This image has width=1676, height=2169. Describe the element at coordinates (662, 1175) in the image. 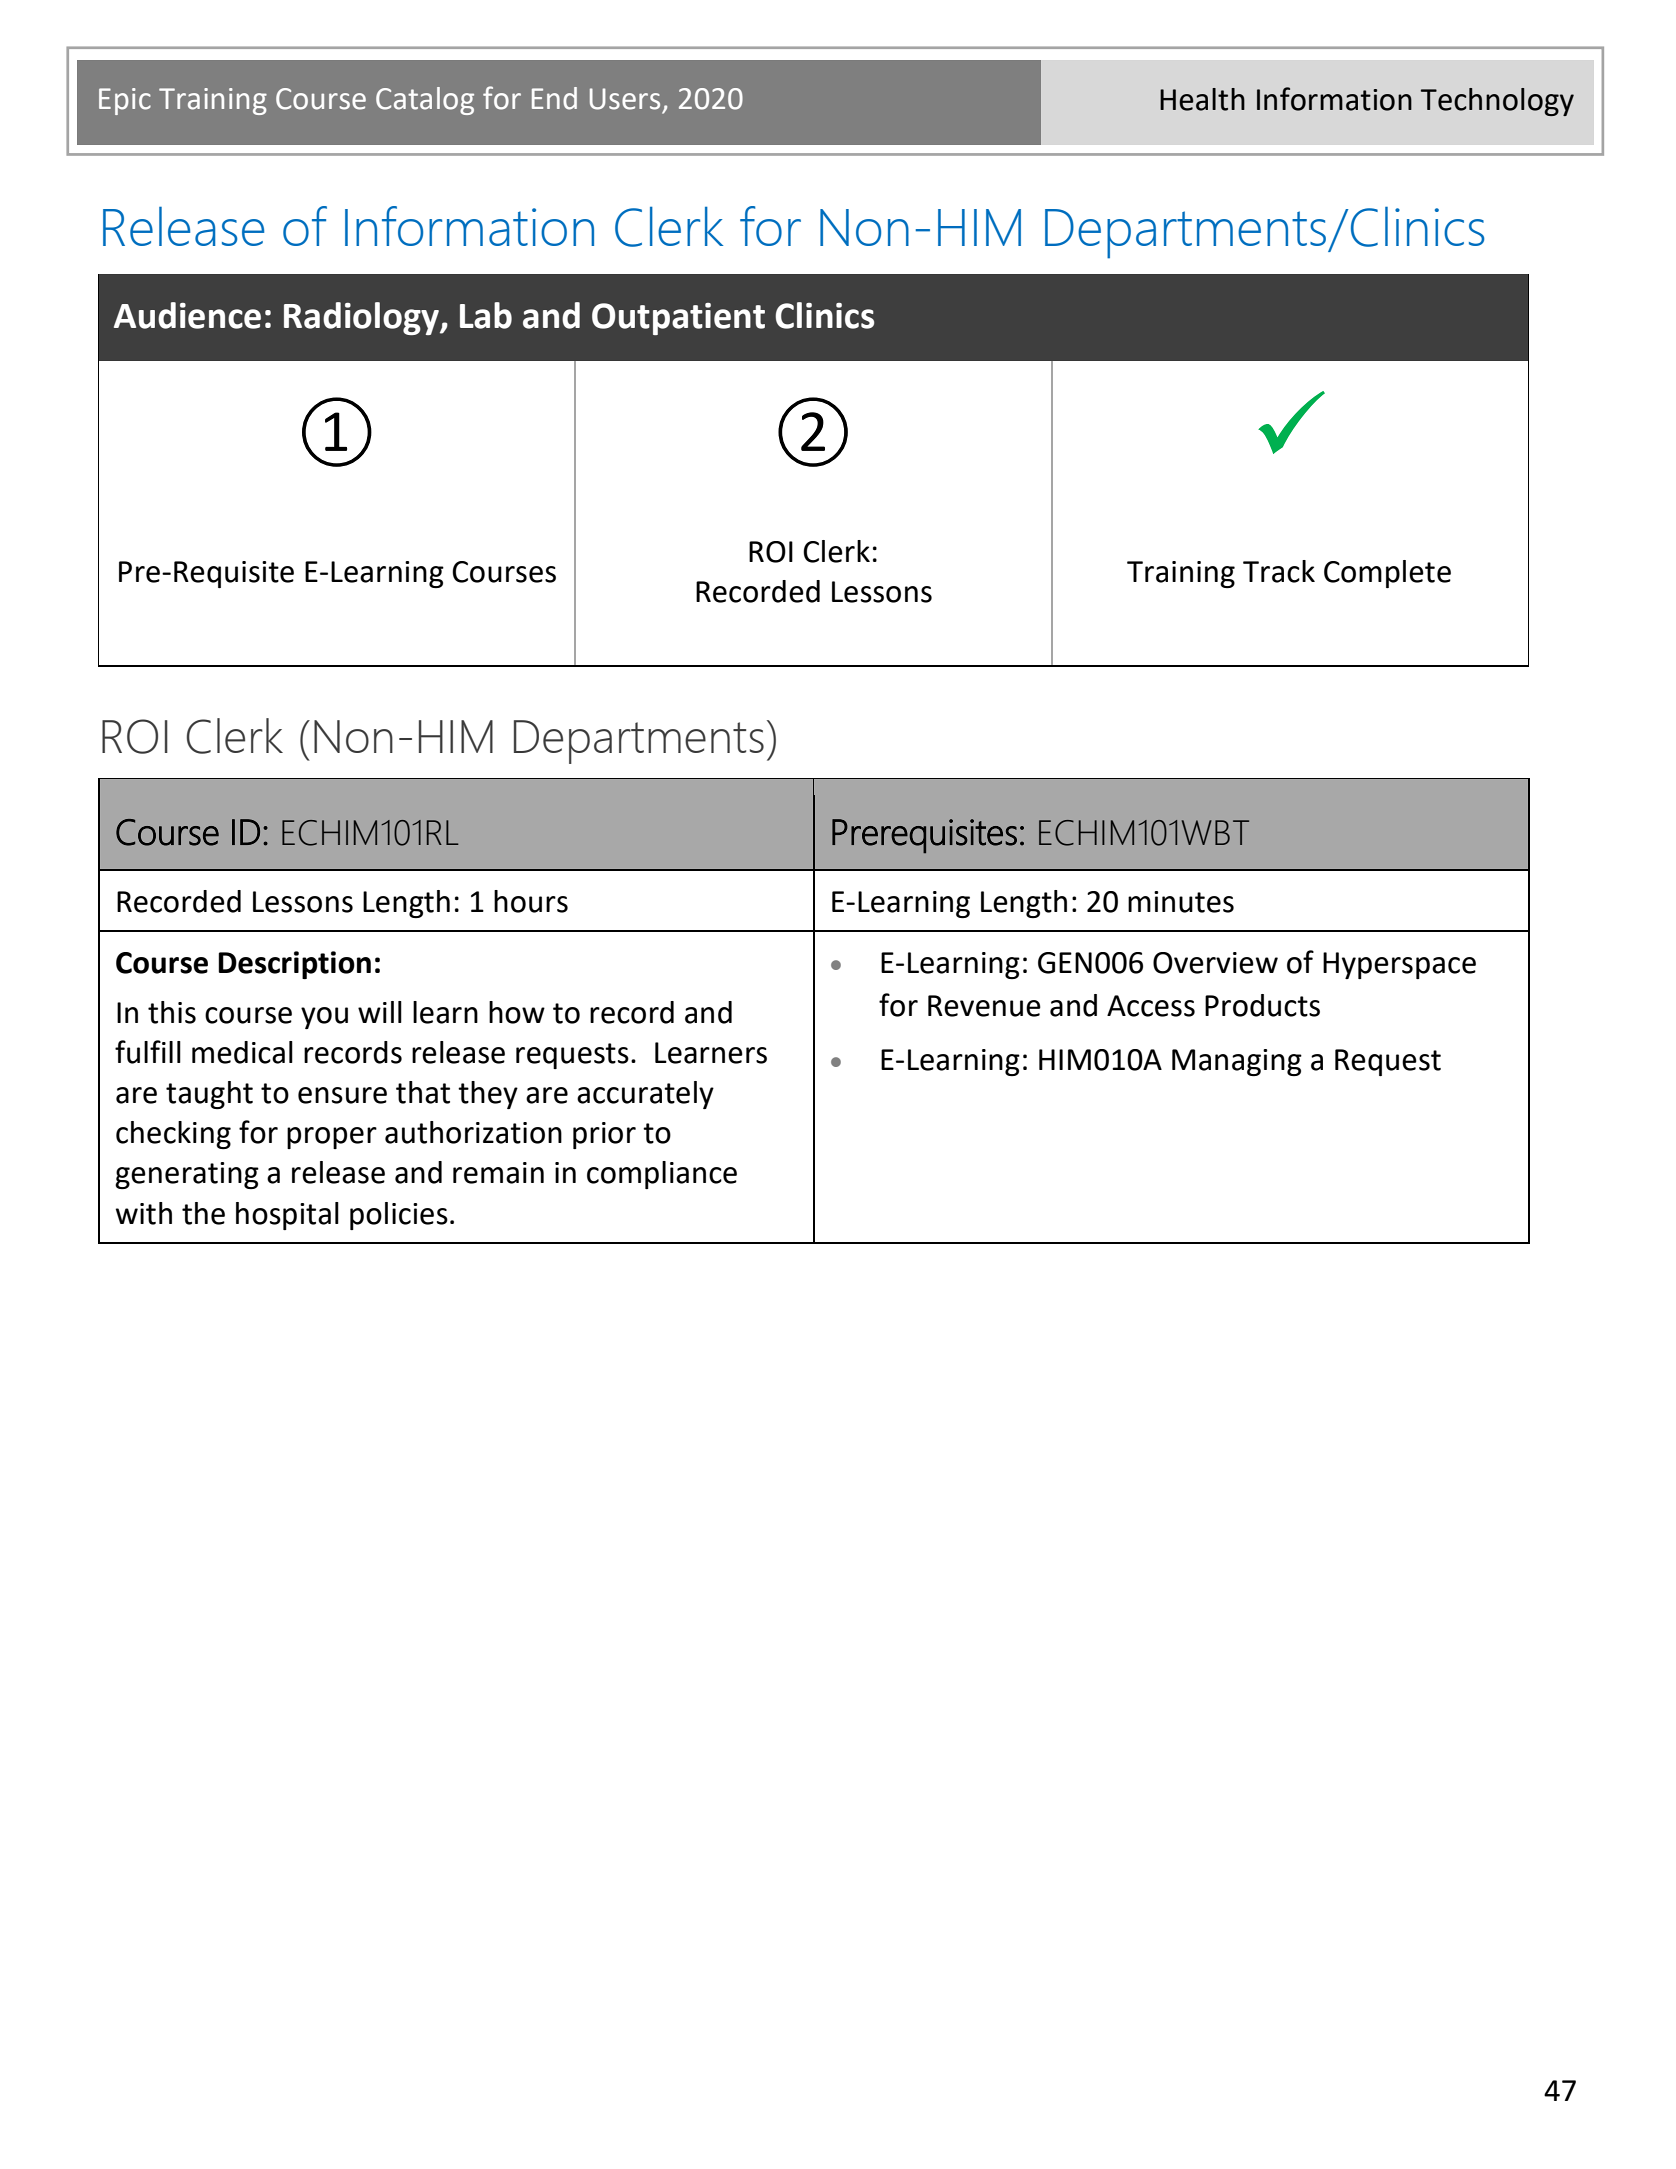

I see `compliance` at that location.
